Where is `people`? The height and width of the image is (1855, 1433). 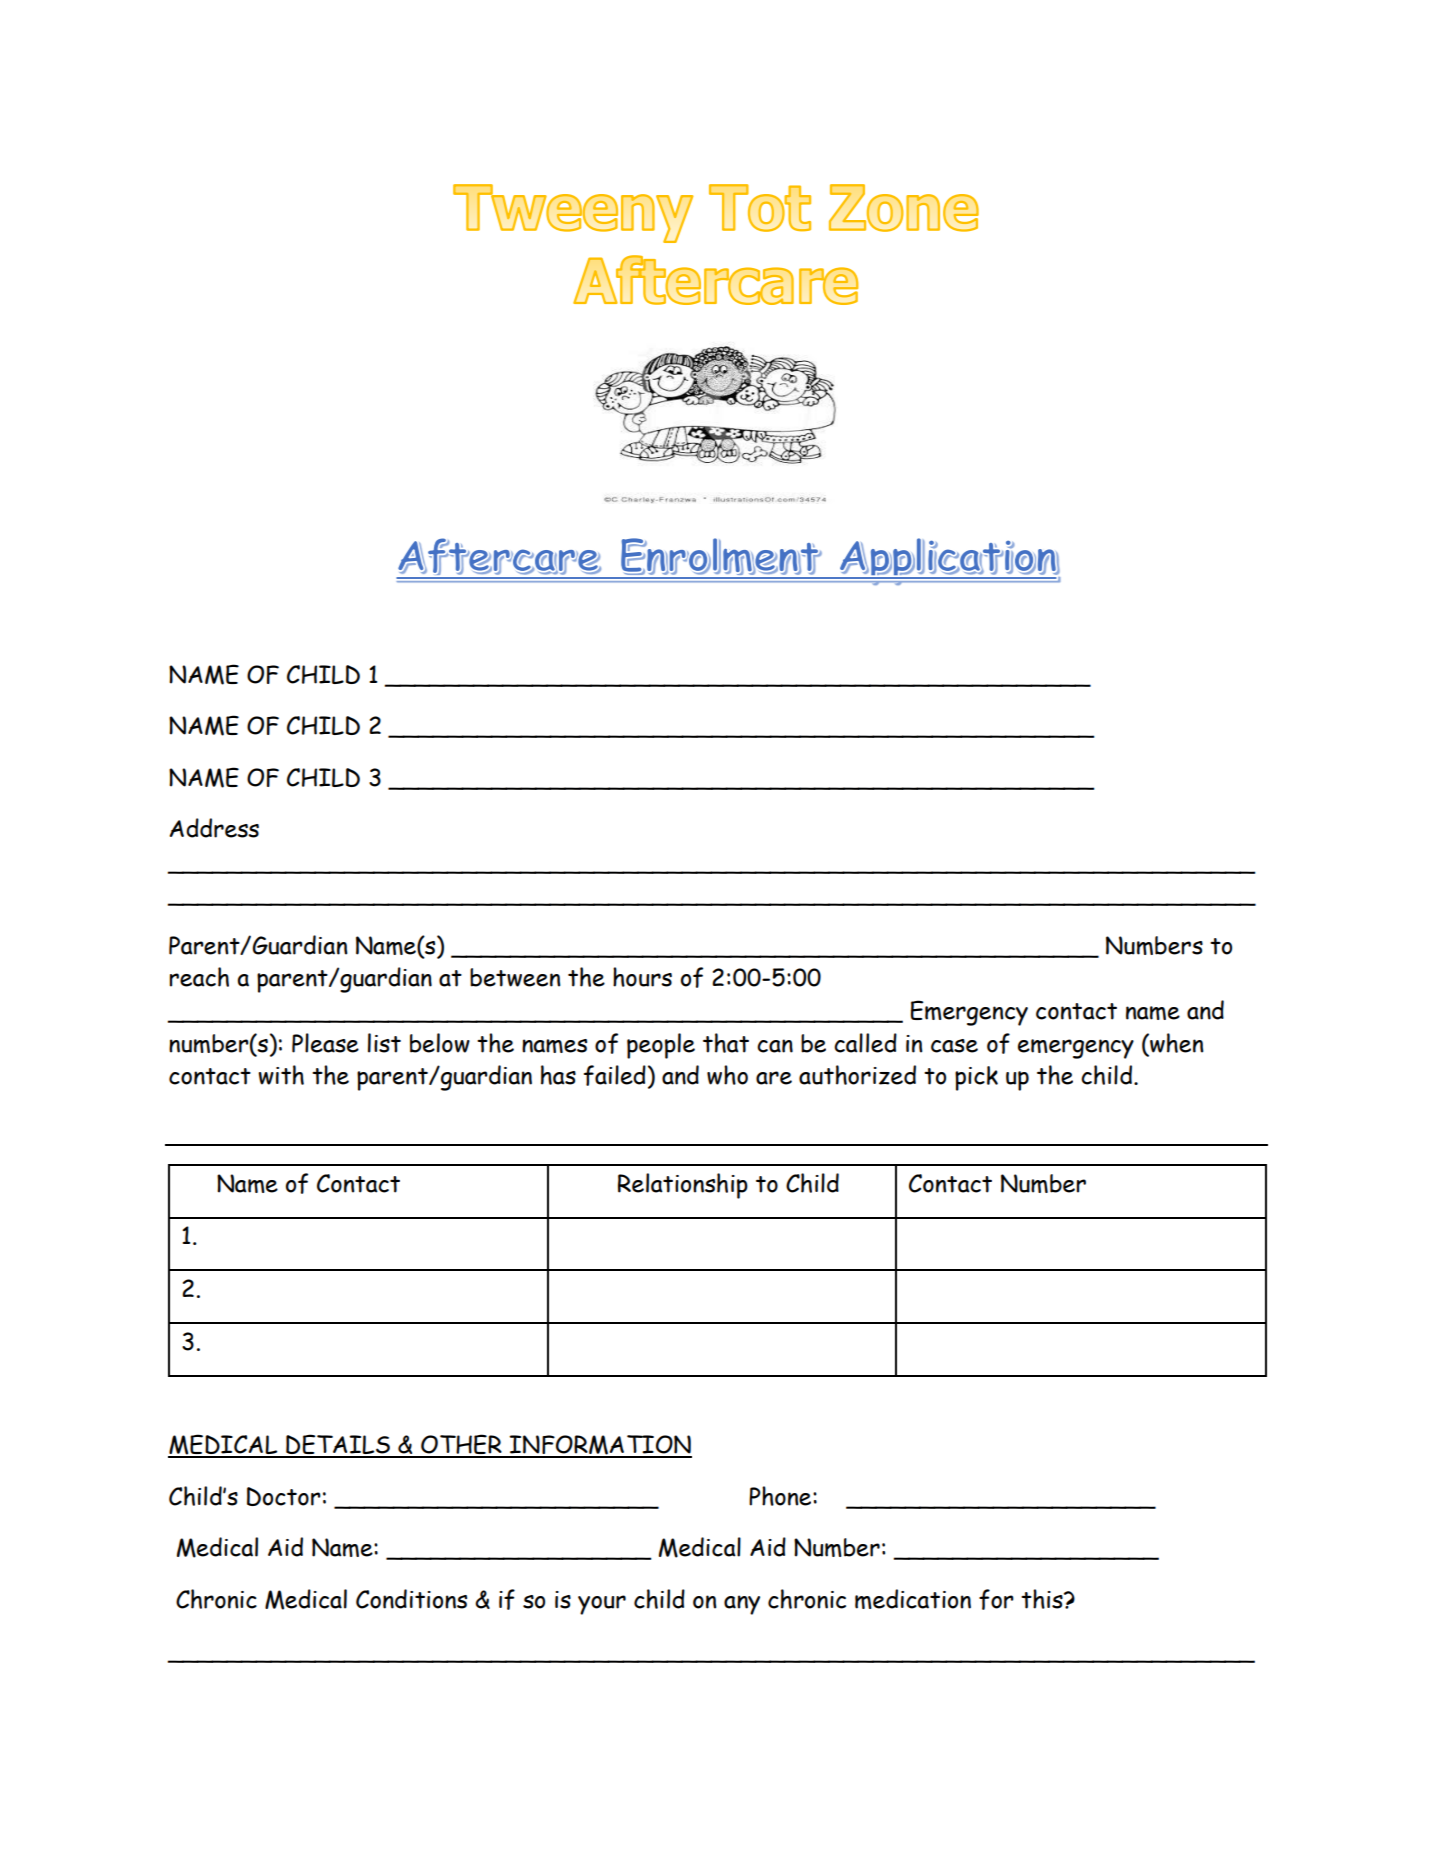 people is located at coordinates (661, 1046).
